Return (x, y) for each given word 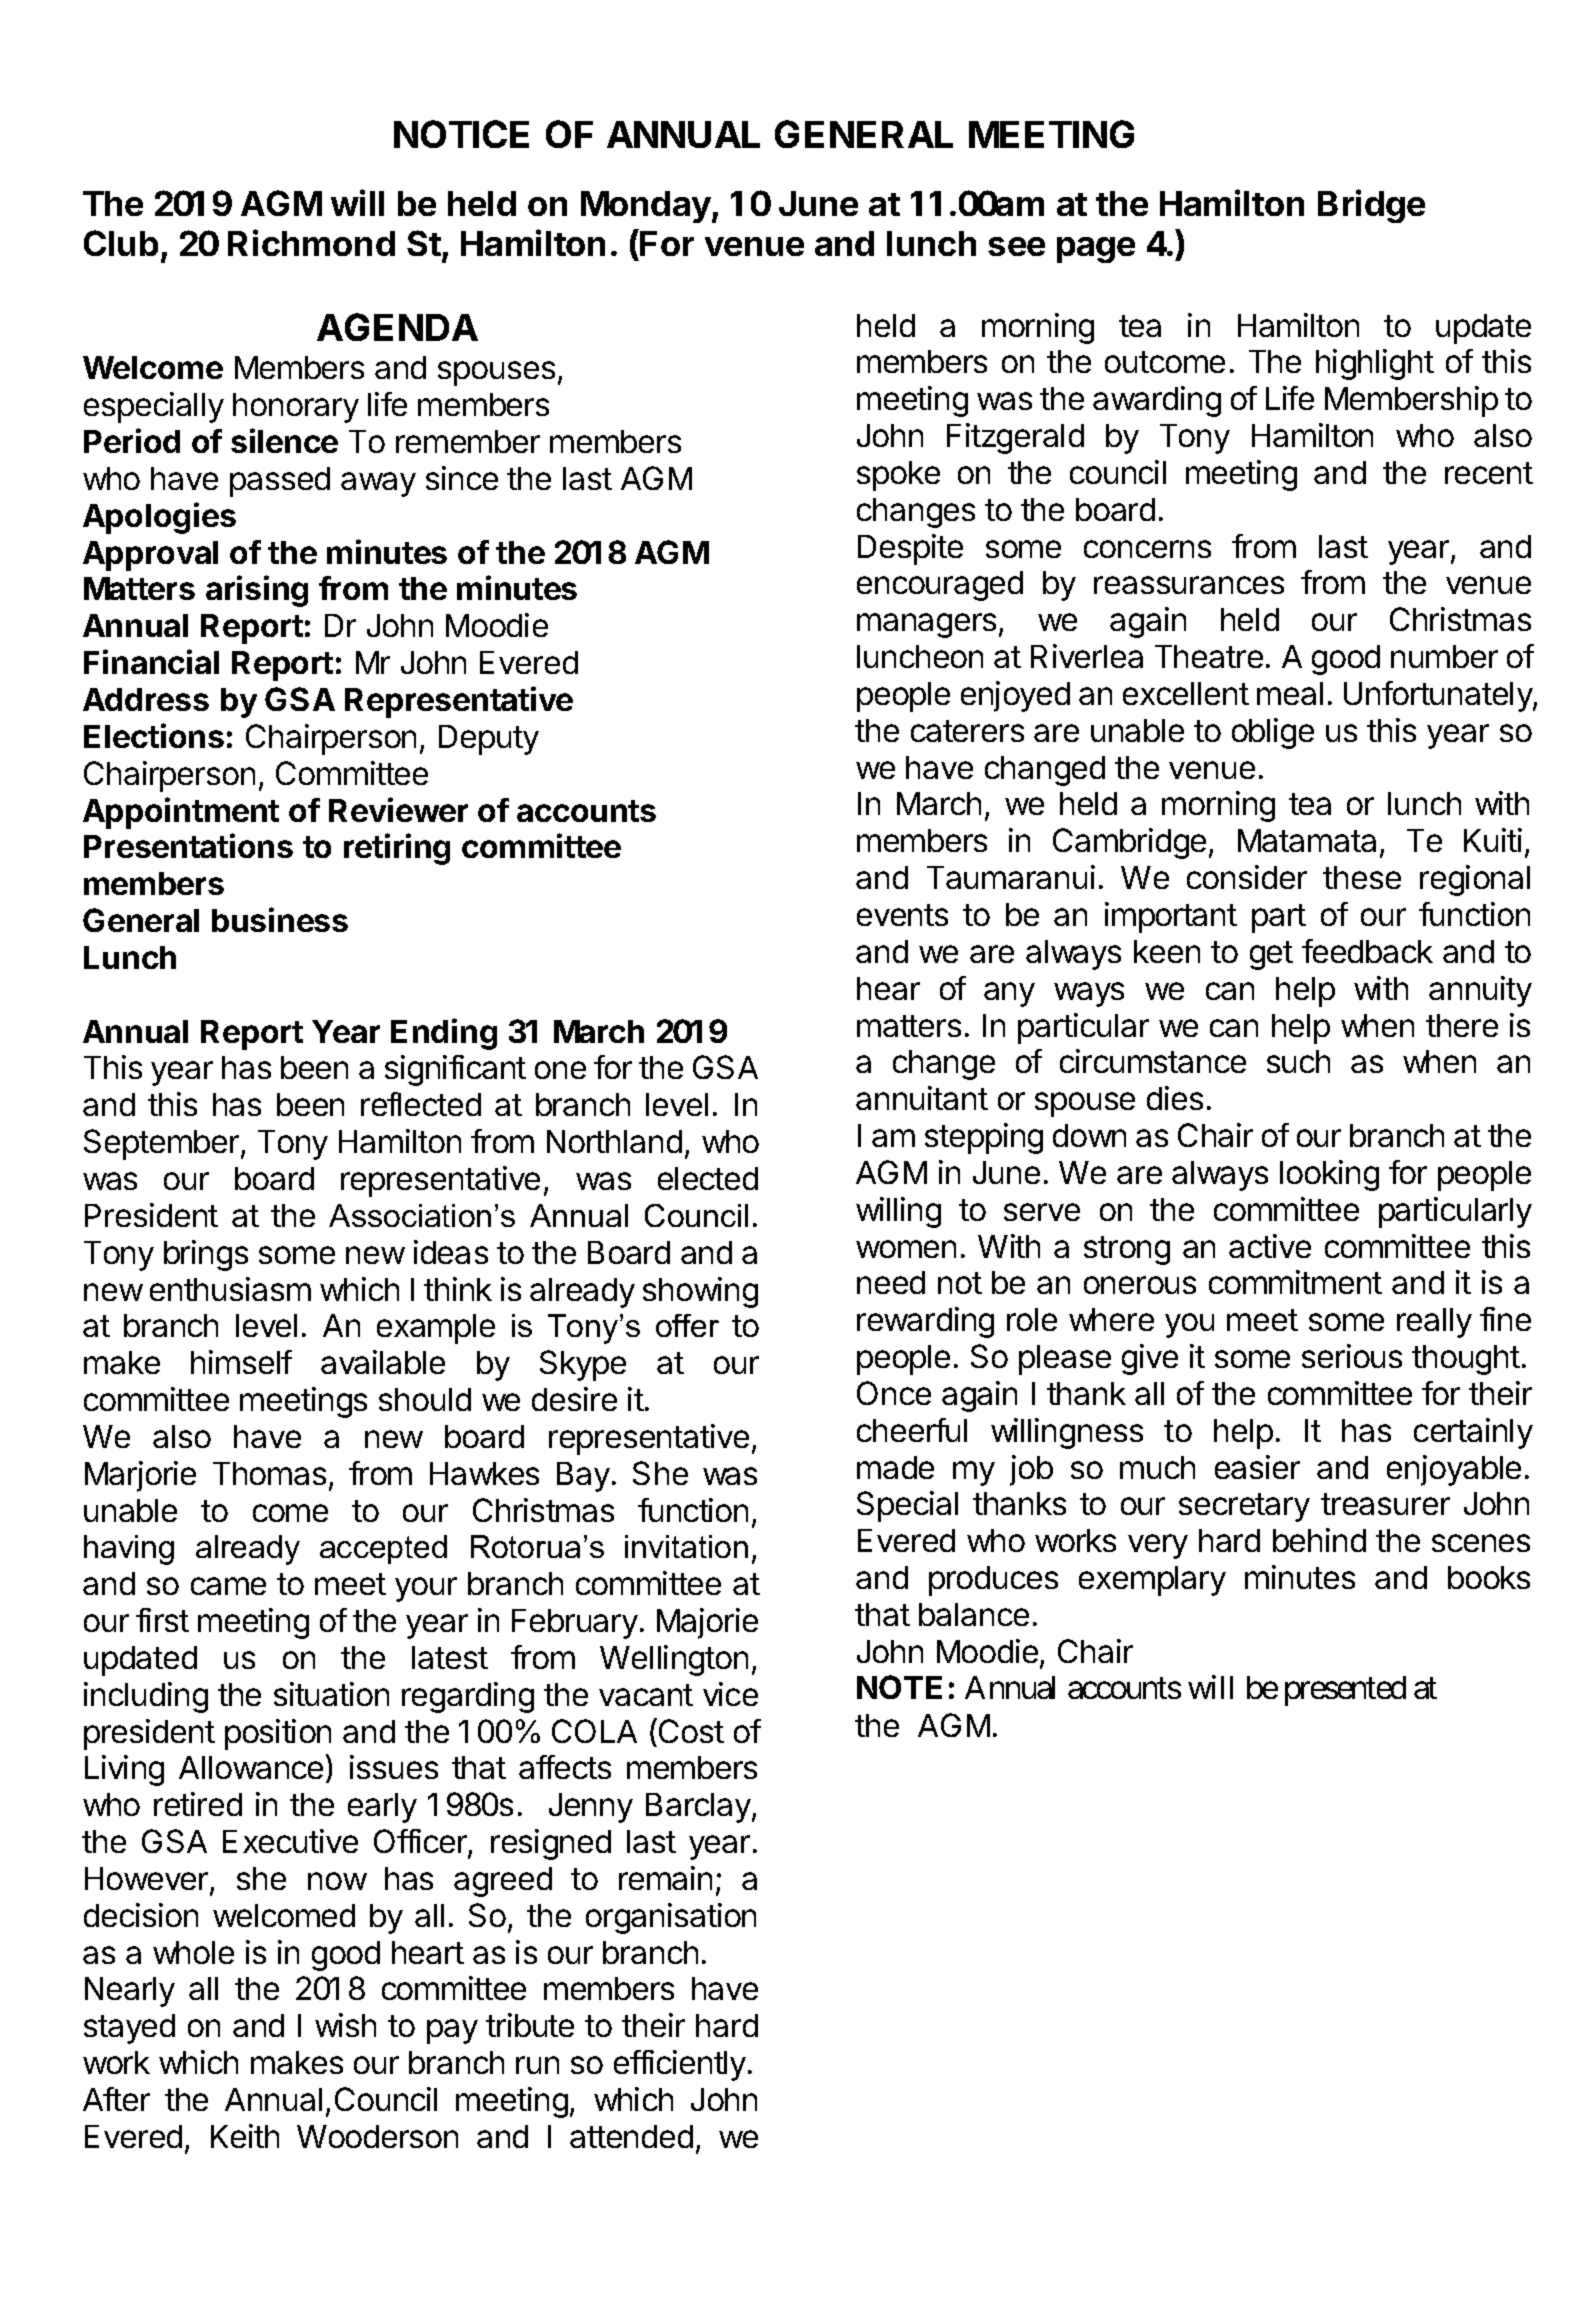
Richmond (311, 242)
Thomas (269, 1473)
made (895, 1467)
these (1362, 877)
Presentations (188, 845)
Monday (647, 207)
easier (1257, 1467)
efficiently (680, 2065)
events (902, 915)
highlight (1375, 364)
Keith (245, 2136)
